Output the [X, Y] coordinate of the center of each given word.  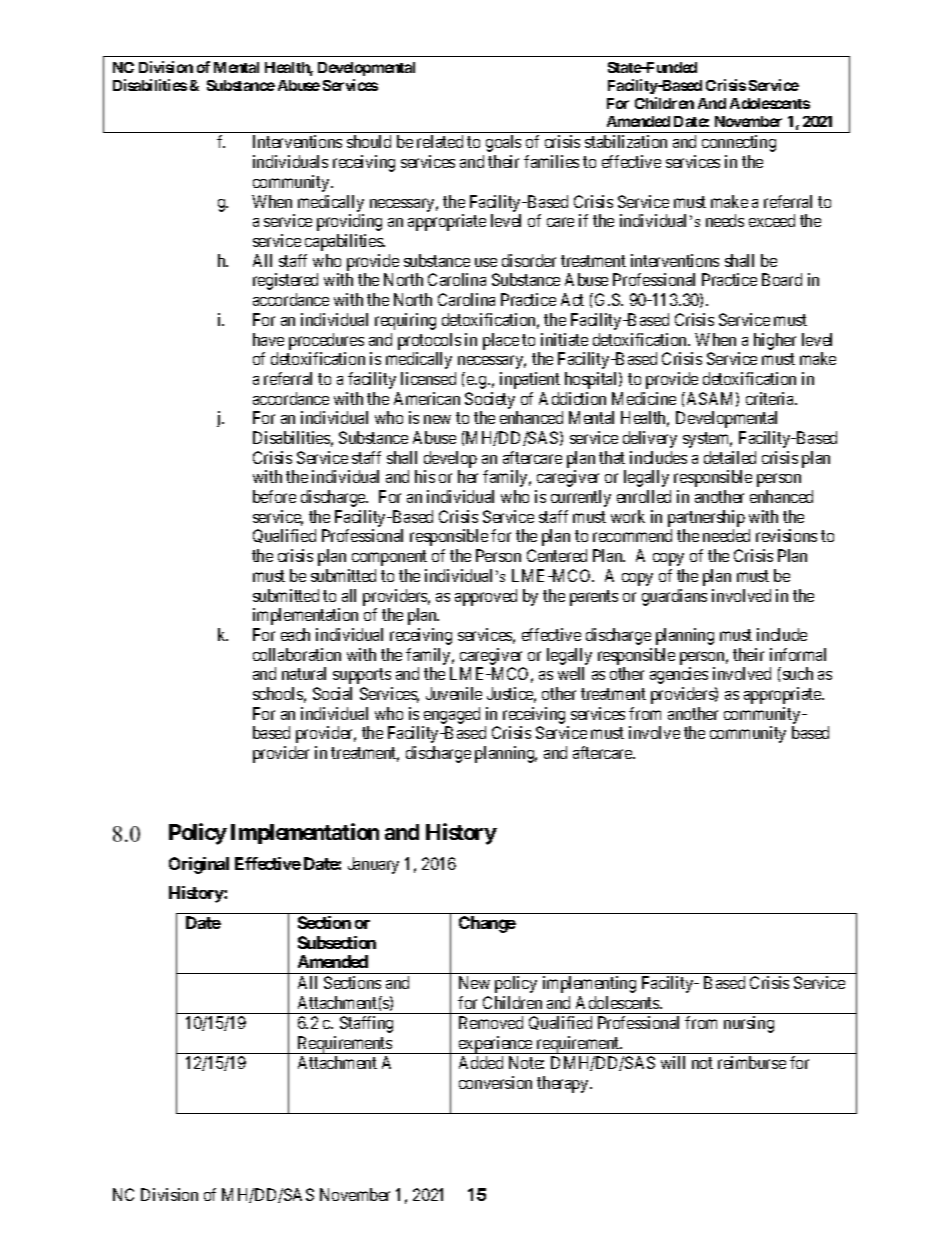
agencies [679, 675]
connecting [739, 143]
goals [503, 143]
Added [481, 1062]
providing [349, 222]
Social [332, 693]
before [274, 496]
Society [490, 400]
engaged [452, 715]
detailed [730, 457]
